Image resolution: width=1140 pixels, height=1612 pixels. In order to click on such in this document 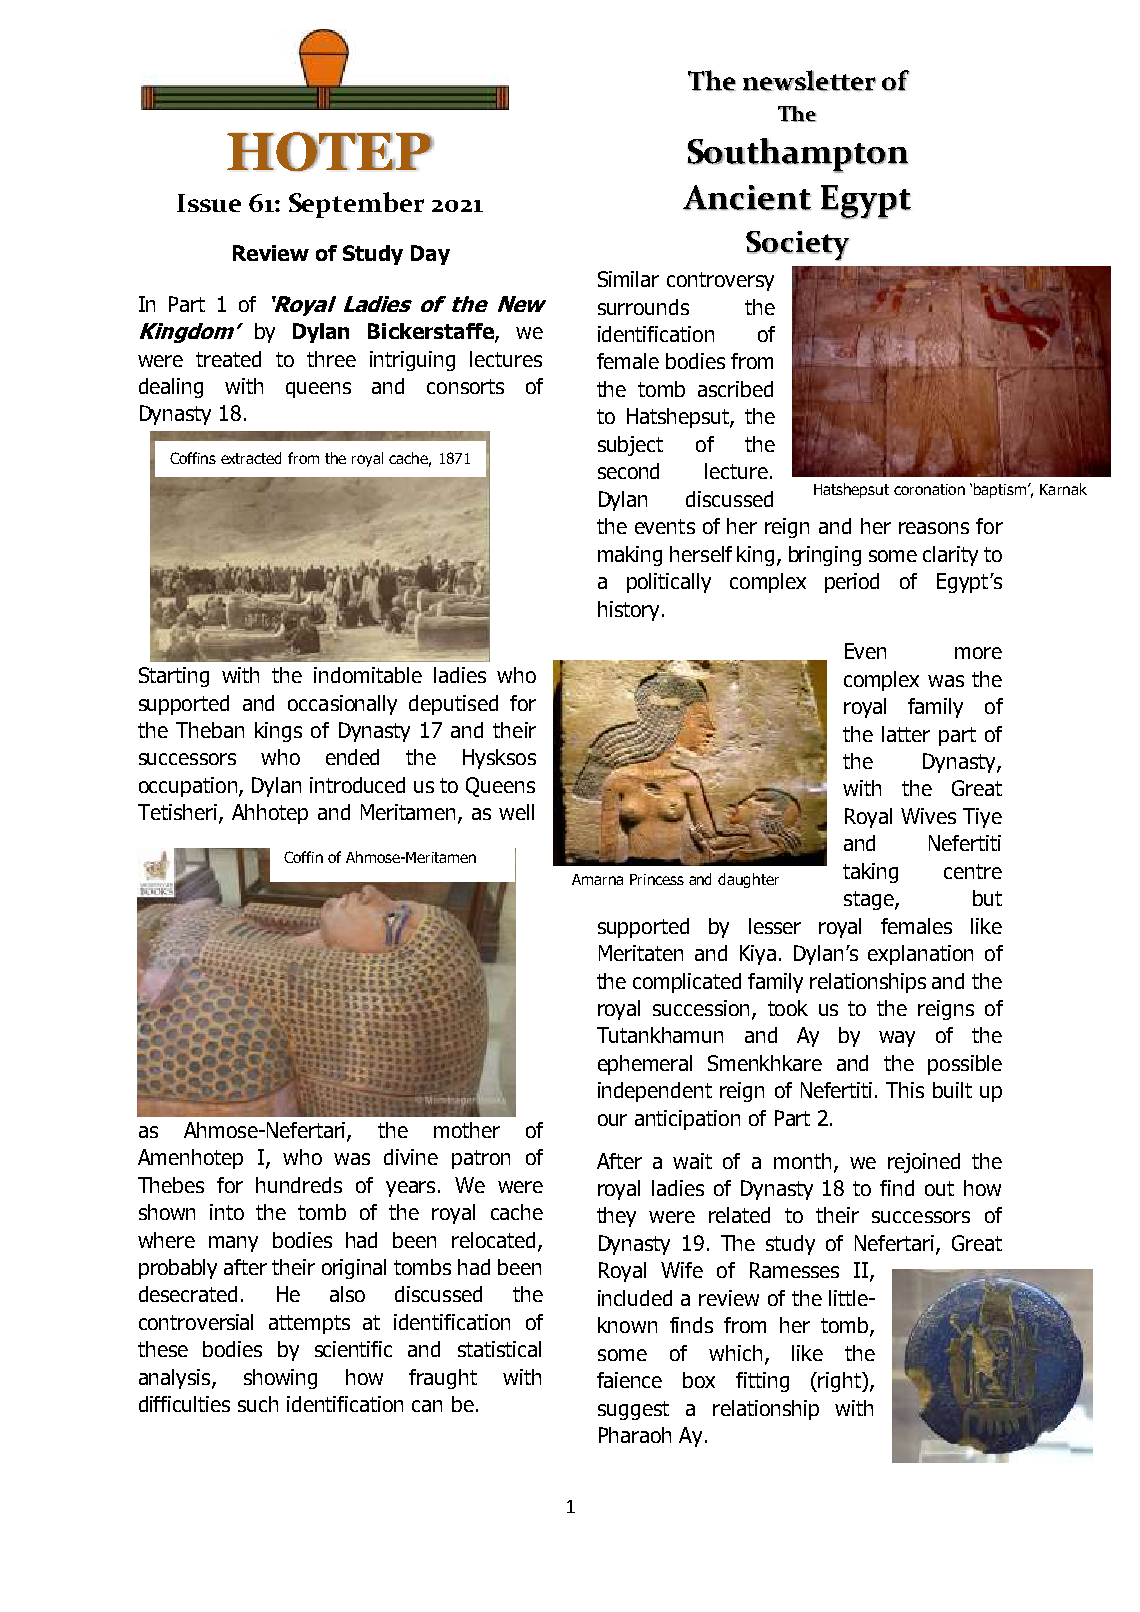, I will do `click(258, 1404)`.
